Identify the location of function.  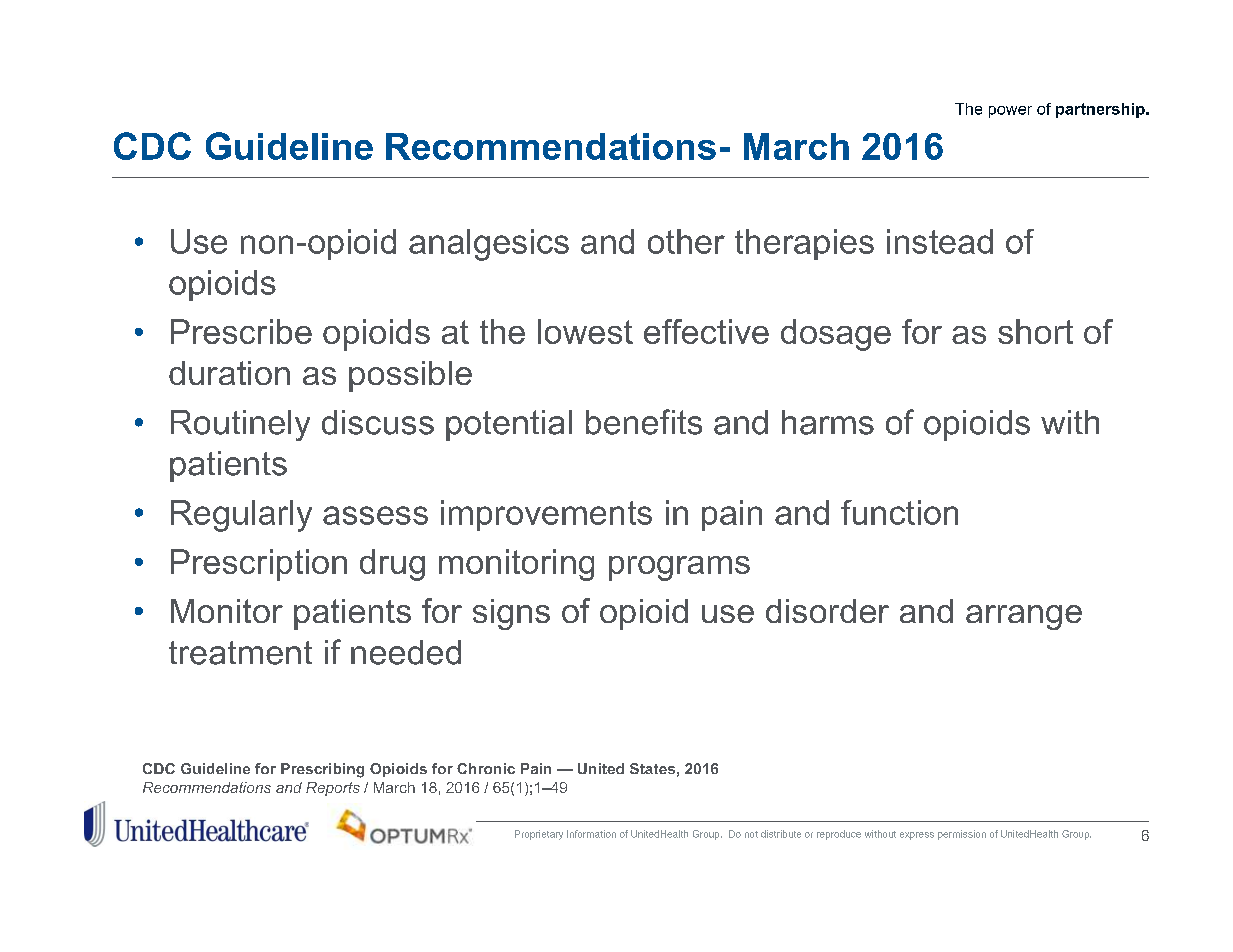
(899, 512).
